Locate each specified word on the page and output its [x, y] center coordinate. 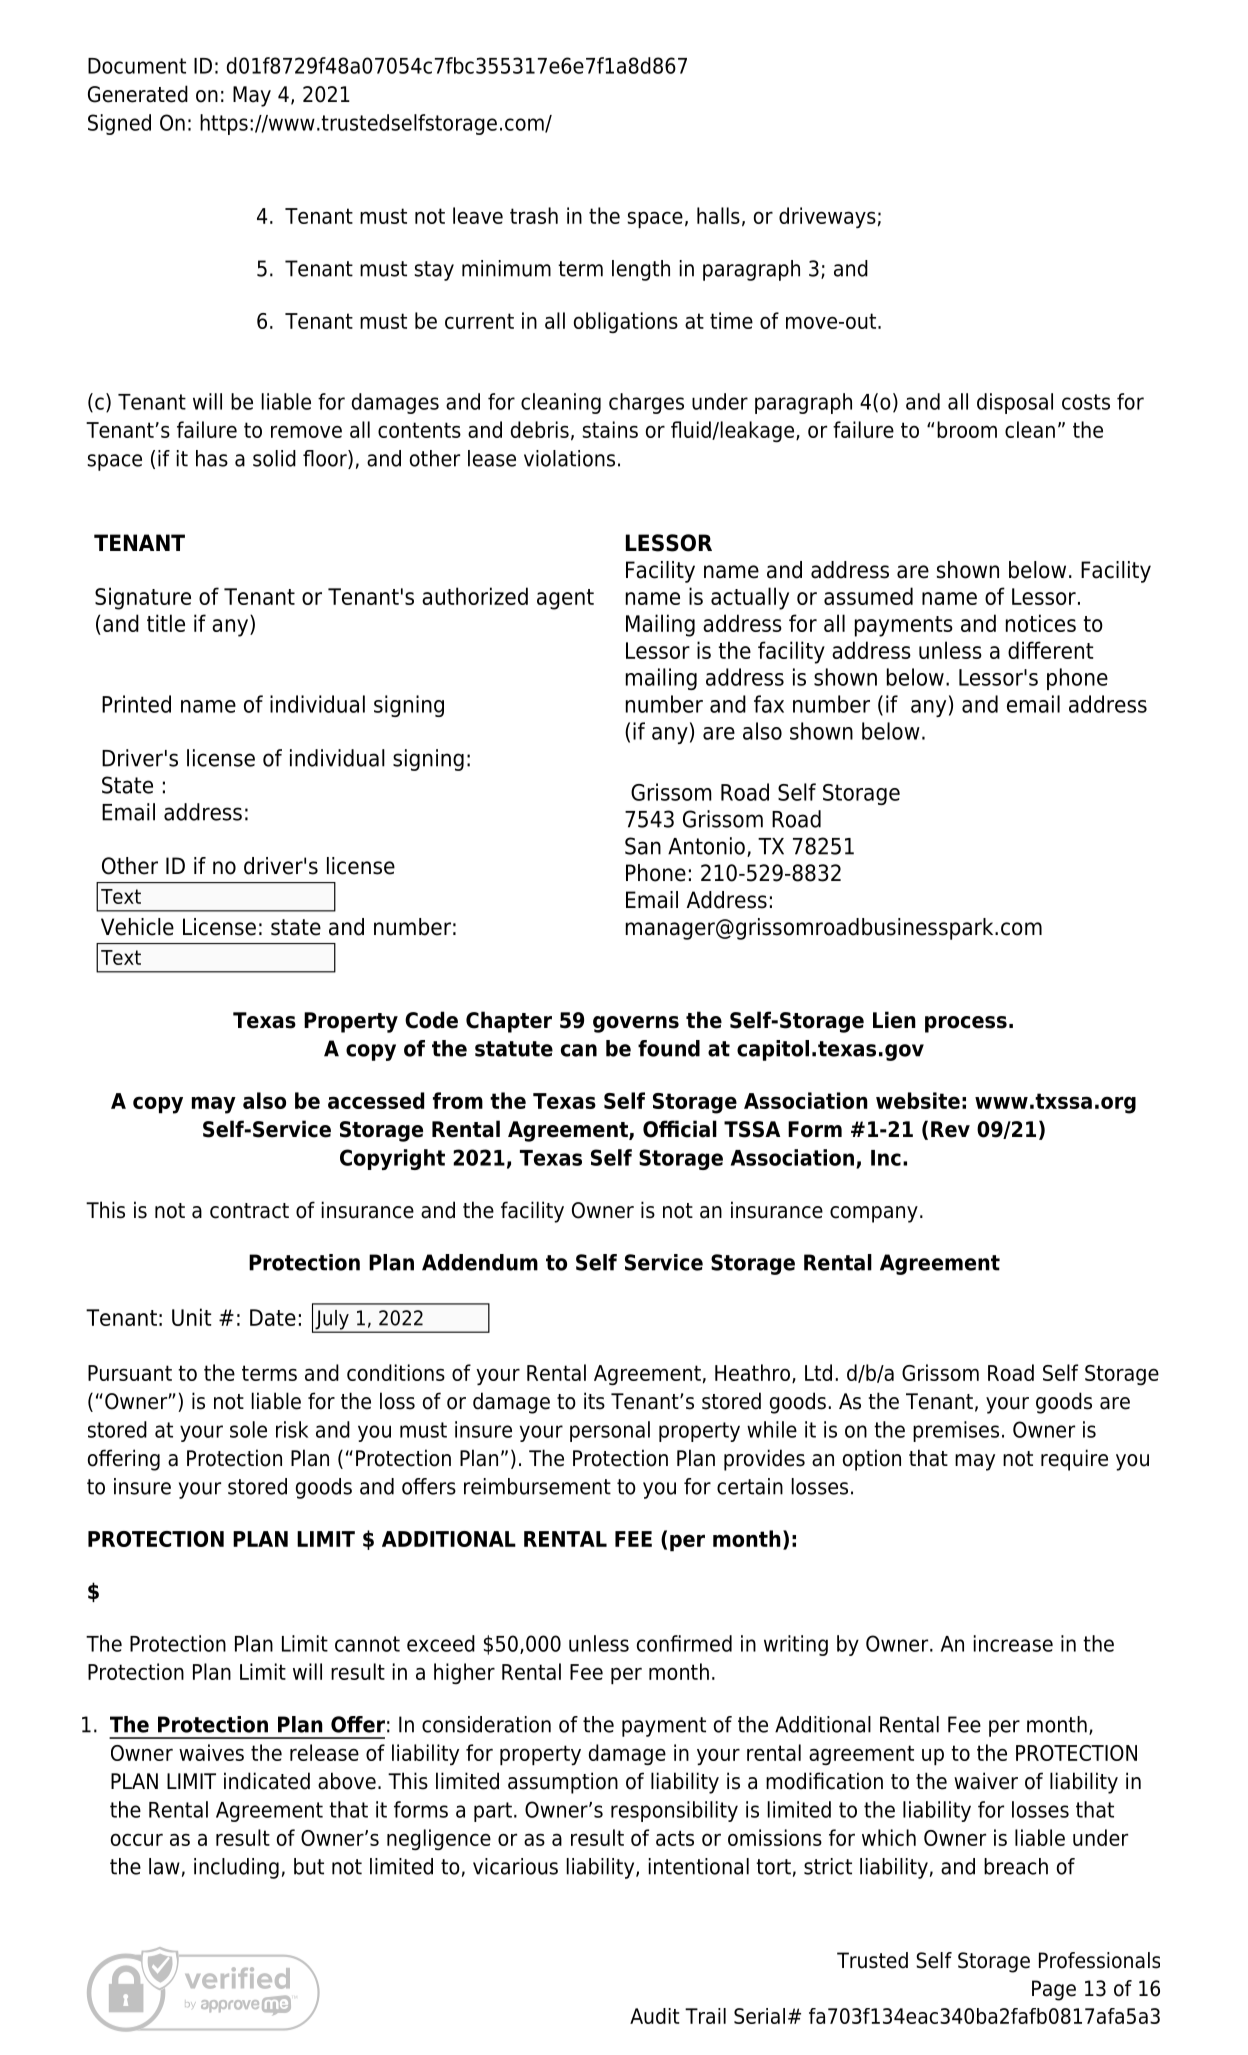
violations [569, 458]
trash [534, 215]
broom [967, 429]
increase [1013, 1643]
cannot [367, 1644]
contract [249, 1211]
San [643, 846]
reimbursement [537, 1486]
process [966, 1024]
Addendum [480, 1262]
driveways [827, 218]
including [236, 1868]
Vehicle [137, 927]
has [212, 458]
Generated [138, 94]
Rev [950, 1129]
